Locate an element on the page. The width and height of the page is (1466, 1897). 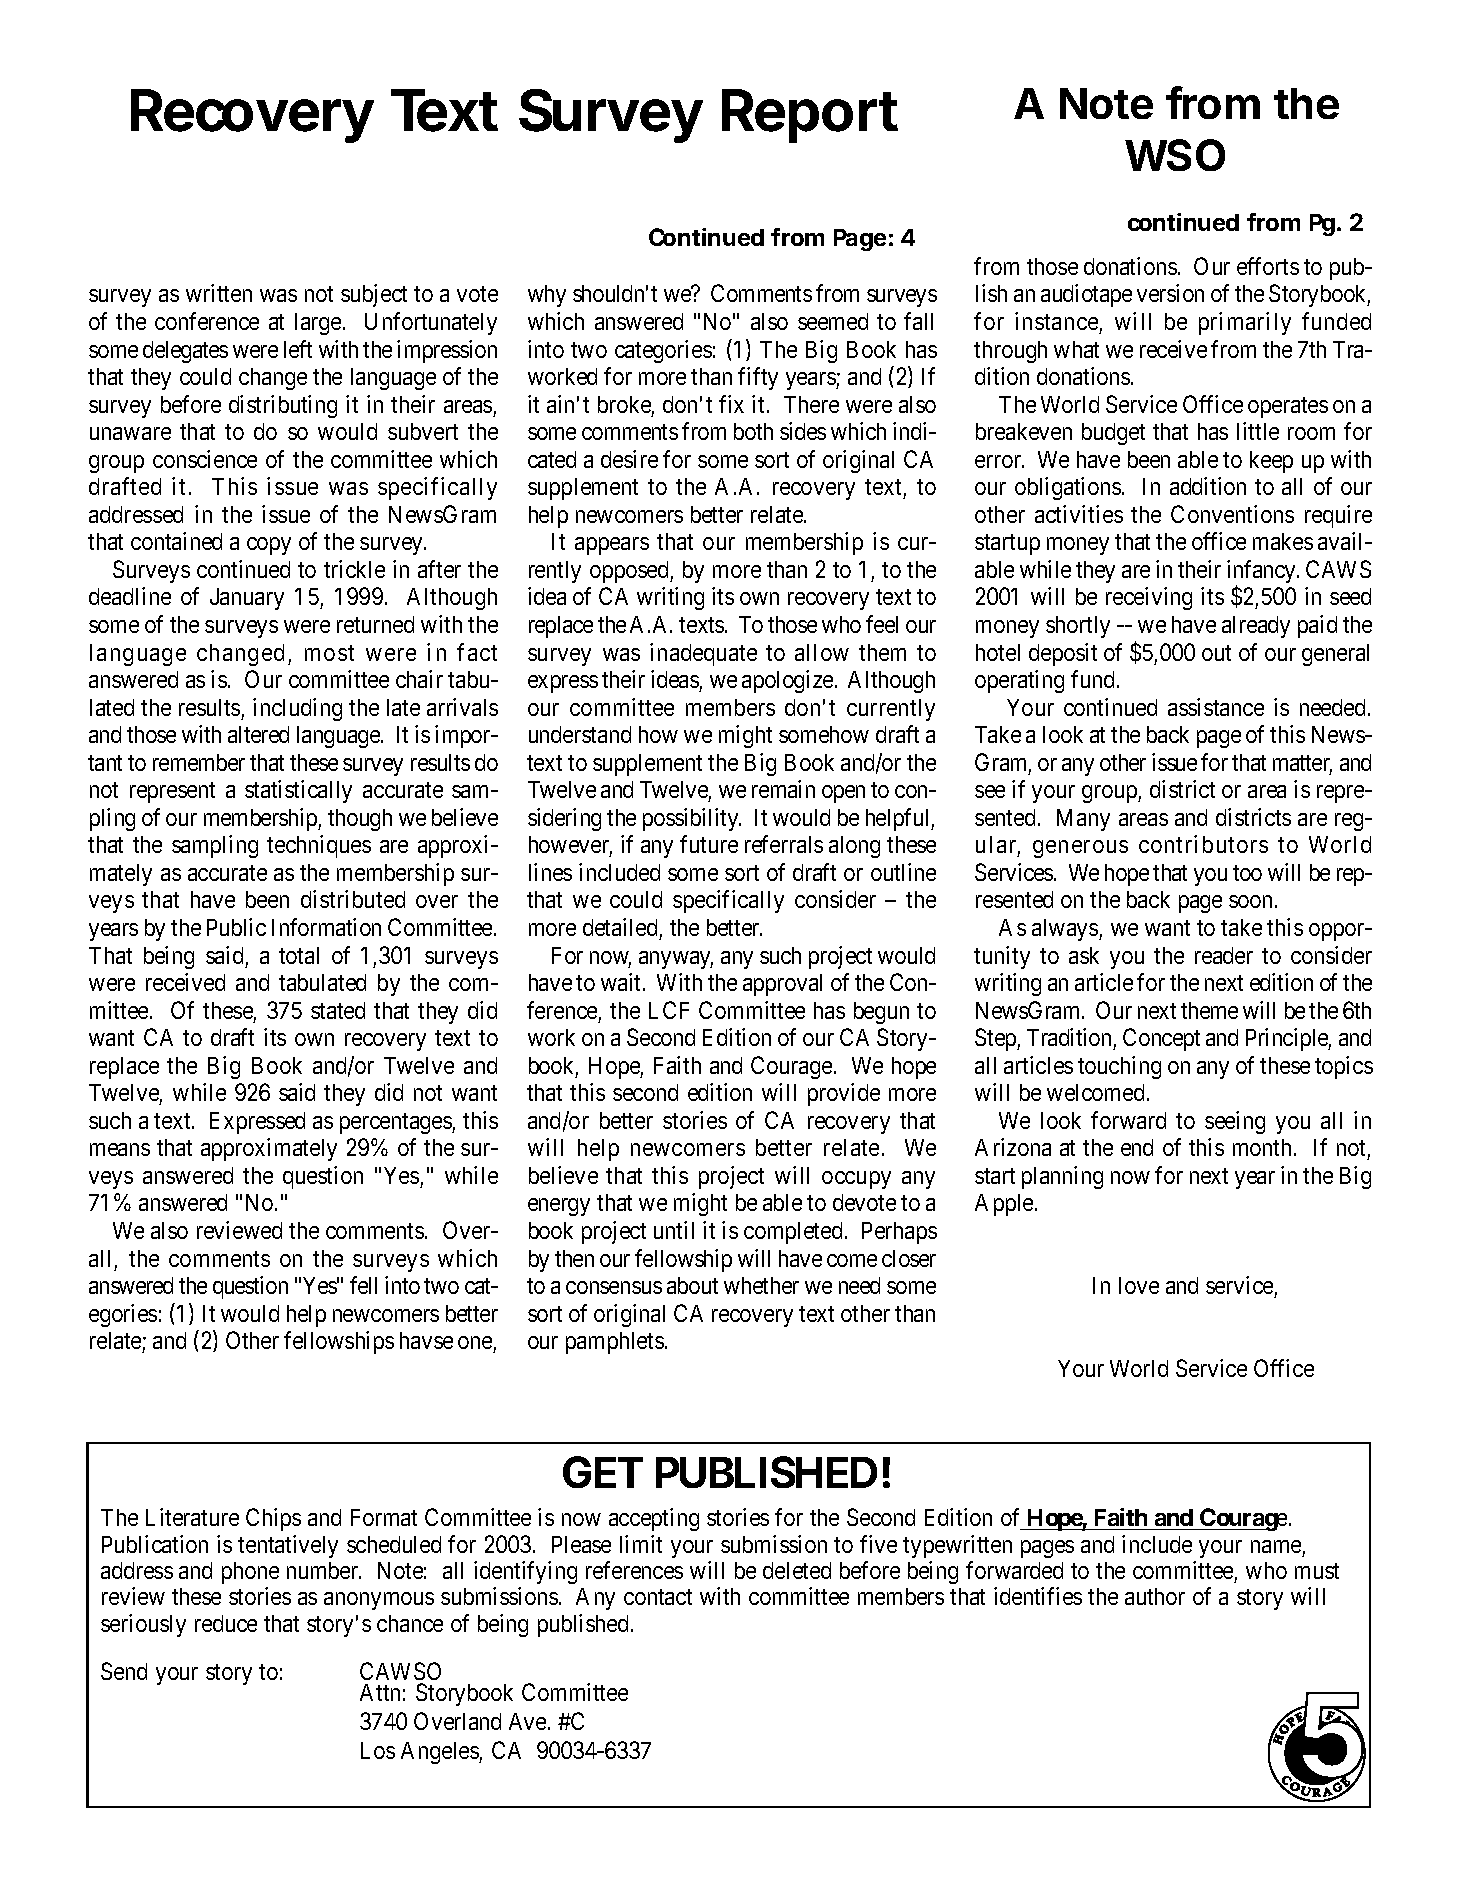
reduce is located at coordinates (226, 1623).
